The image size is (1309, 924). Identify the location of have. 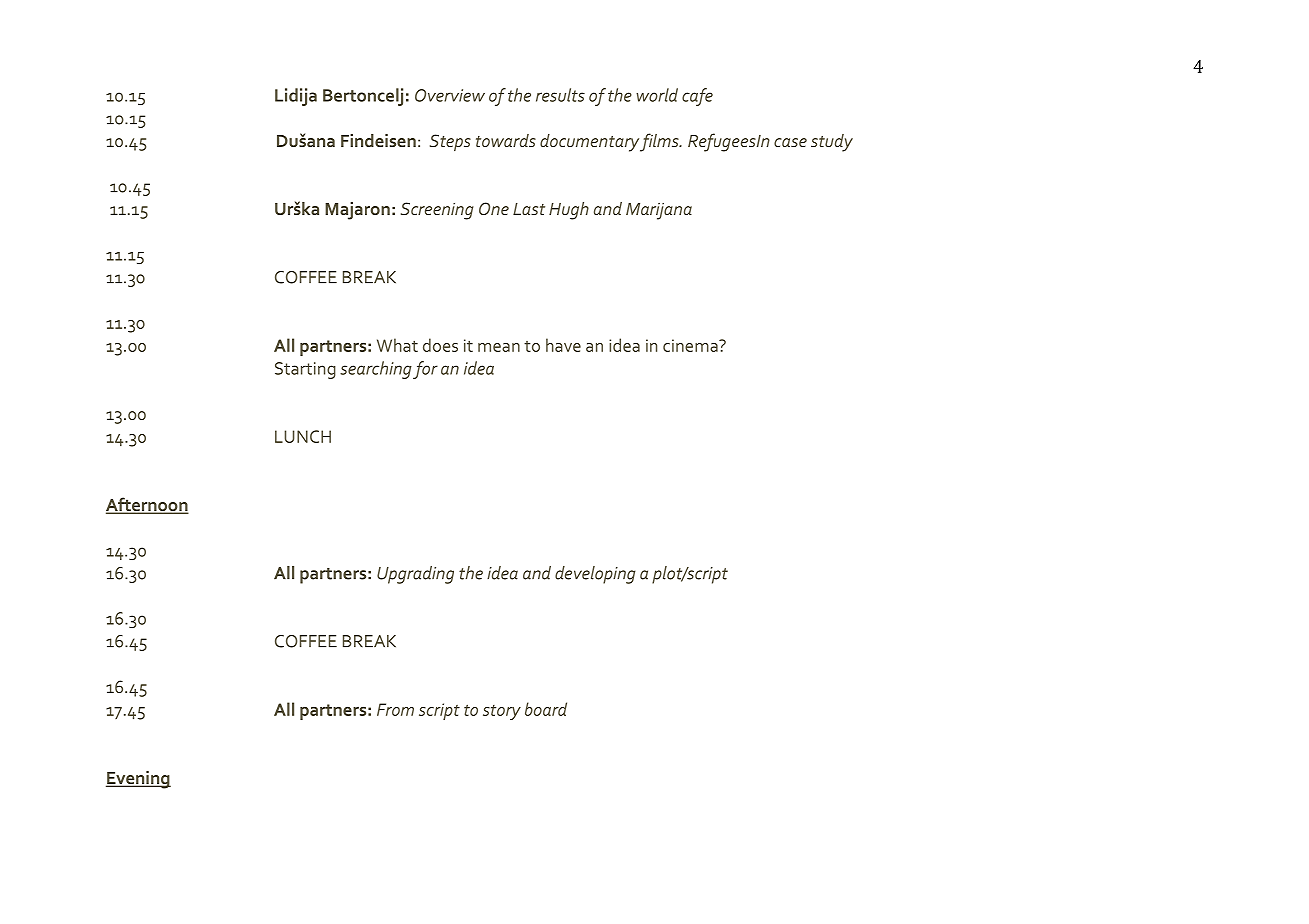
(563, 345).
